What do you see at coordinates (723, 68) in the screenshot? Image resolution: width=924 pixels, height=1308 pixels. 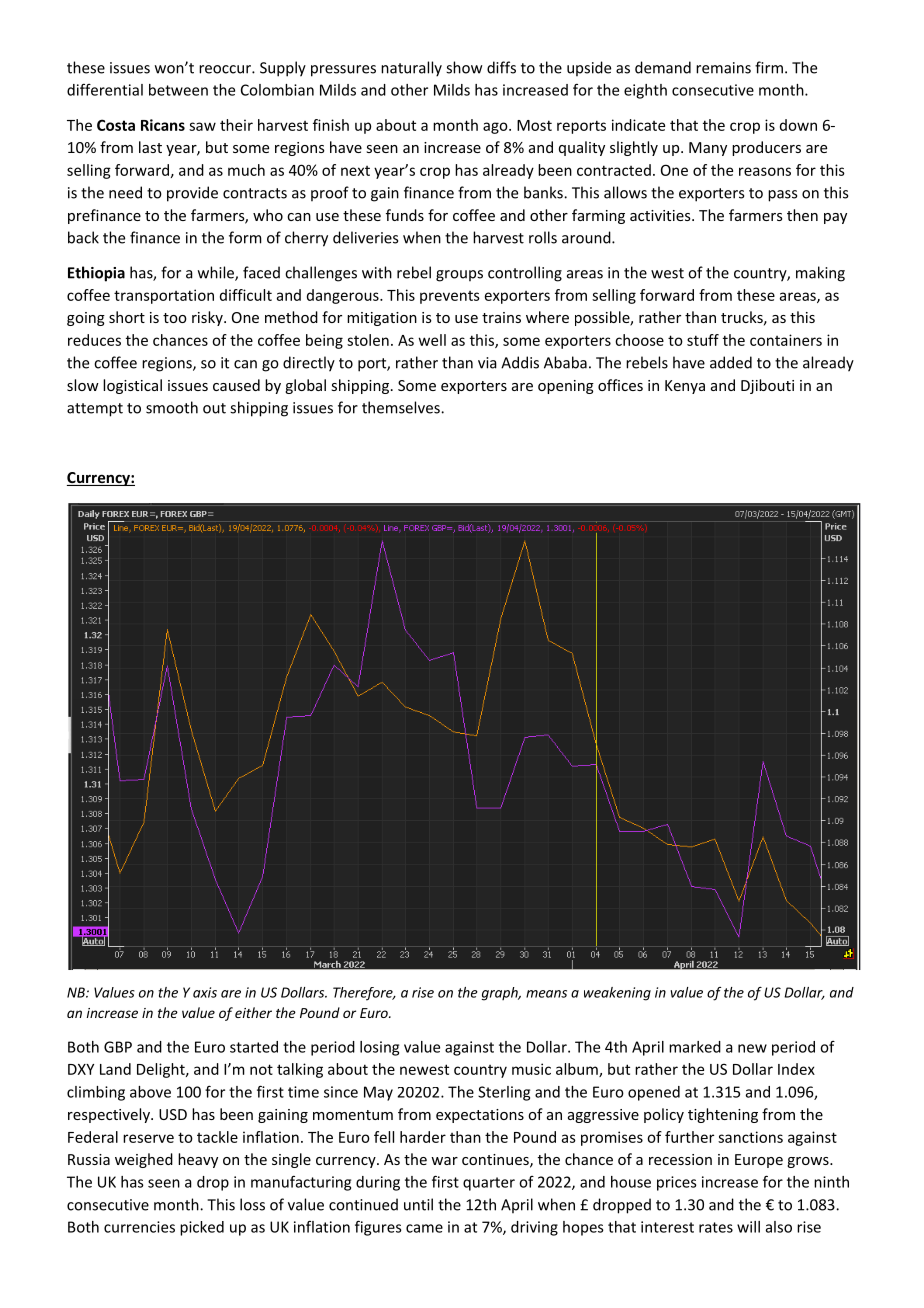 I see `remains` at bounding box center [723, 68].
